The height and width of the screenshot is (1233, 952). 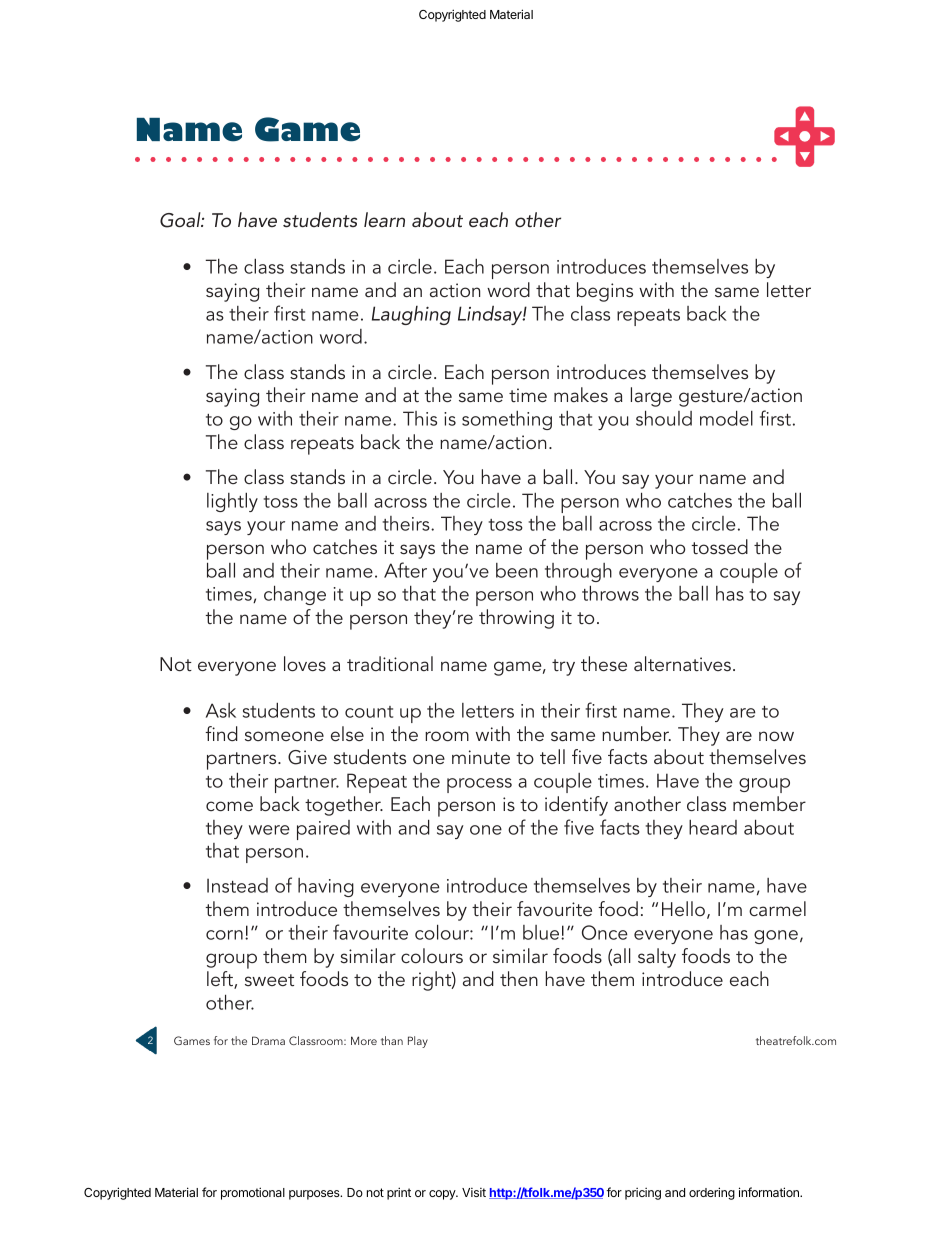 What do you see at coordinates (269, 980) in the screenshot?
I see `sweet` at bounding box center [269, 980].
